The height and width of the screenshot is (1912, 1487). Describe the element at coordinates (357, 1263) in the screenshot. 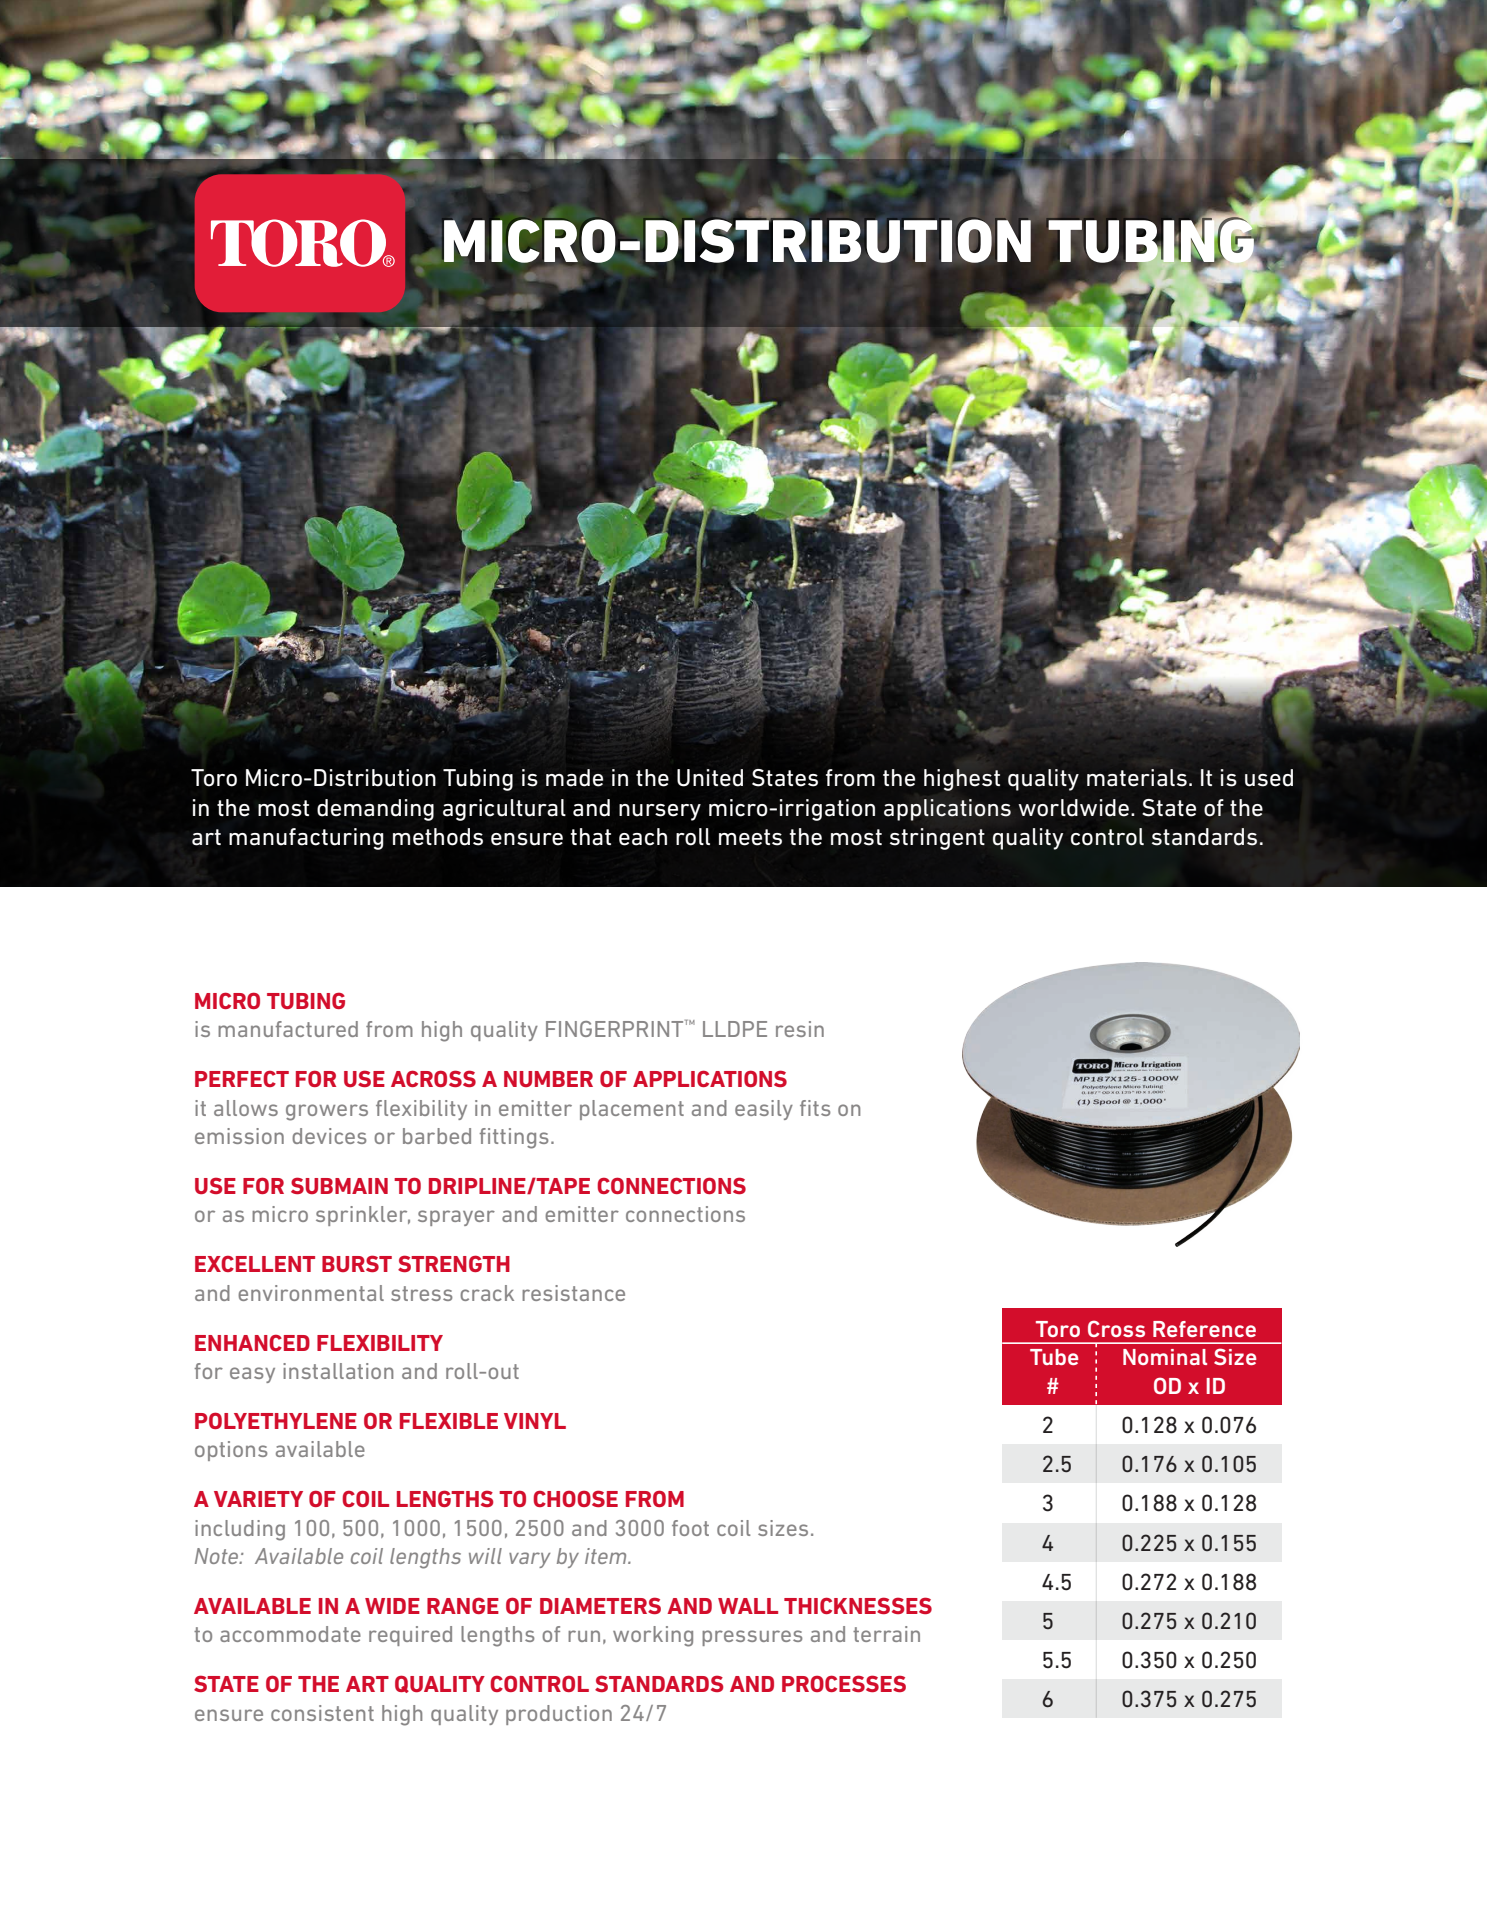

I see `BURST` at that location.
